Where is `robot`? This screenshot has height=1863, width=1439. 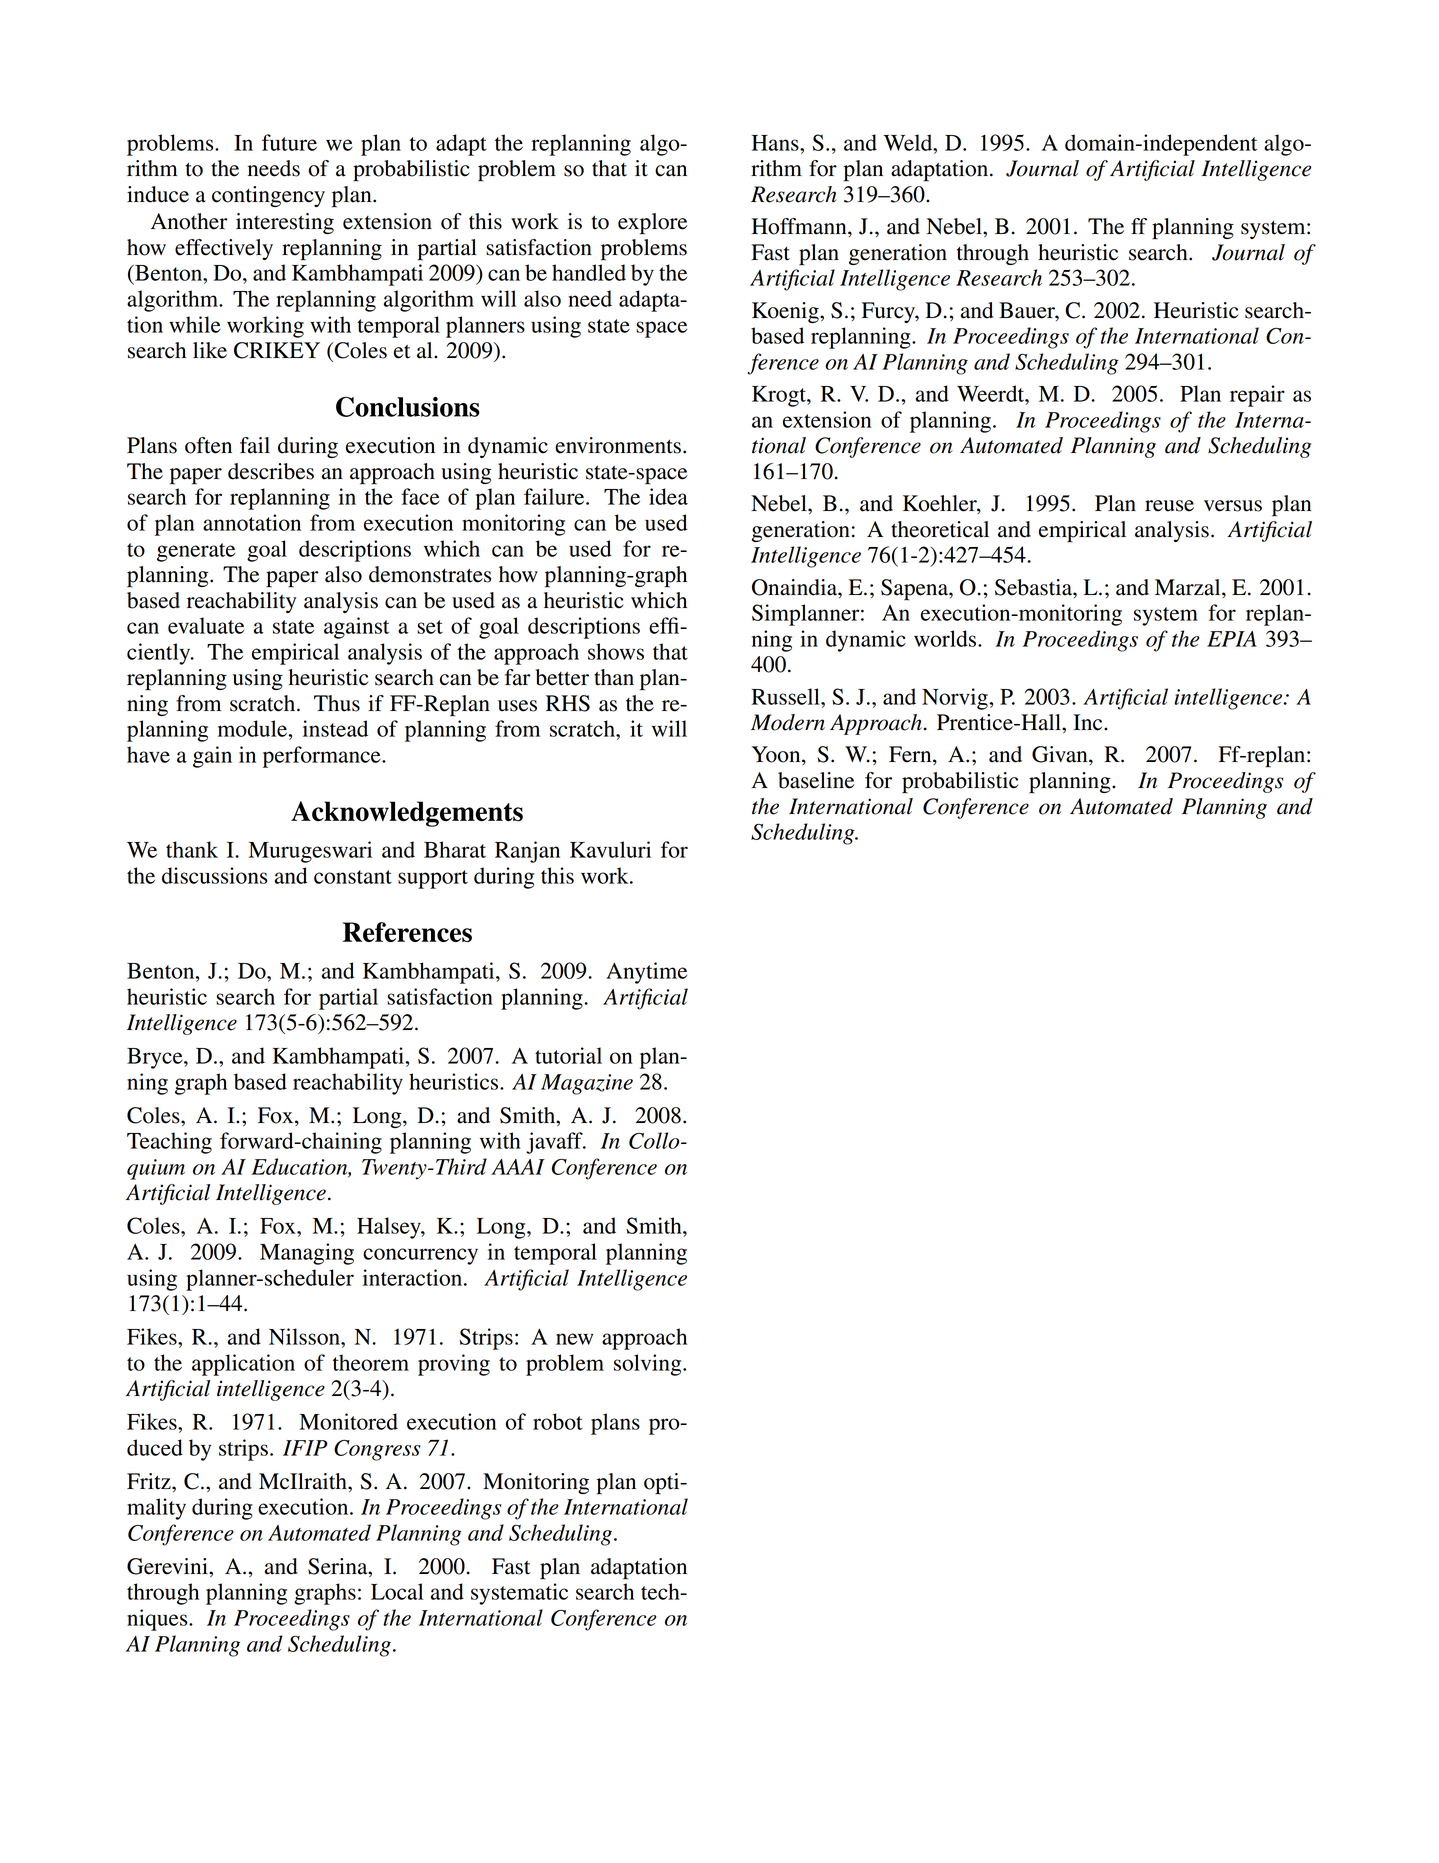
robot is located at coordinates (558, 1421).
